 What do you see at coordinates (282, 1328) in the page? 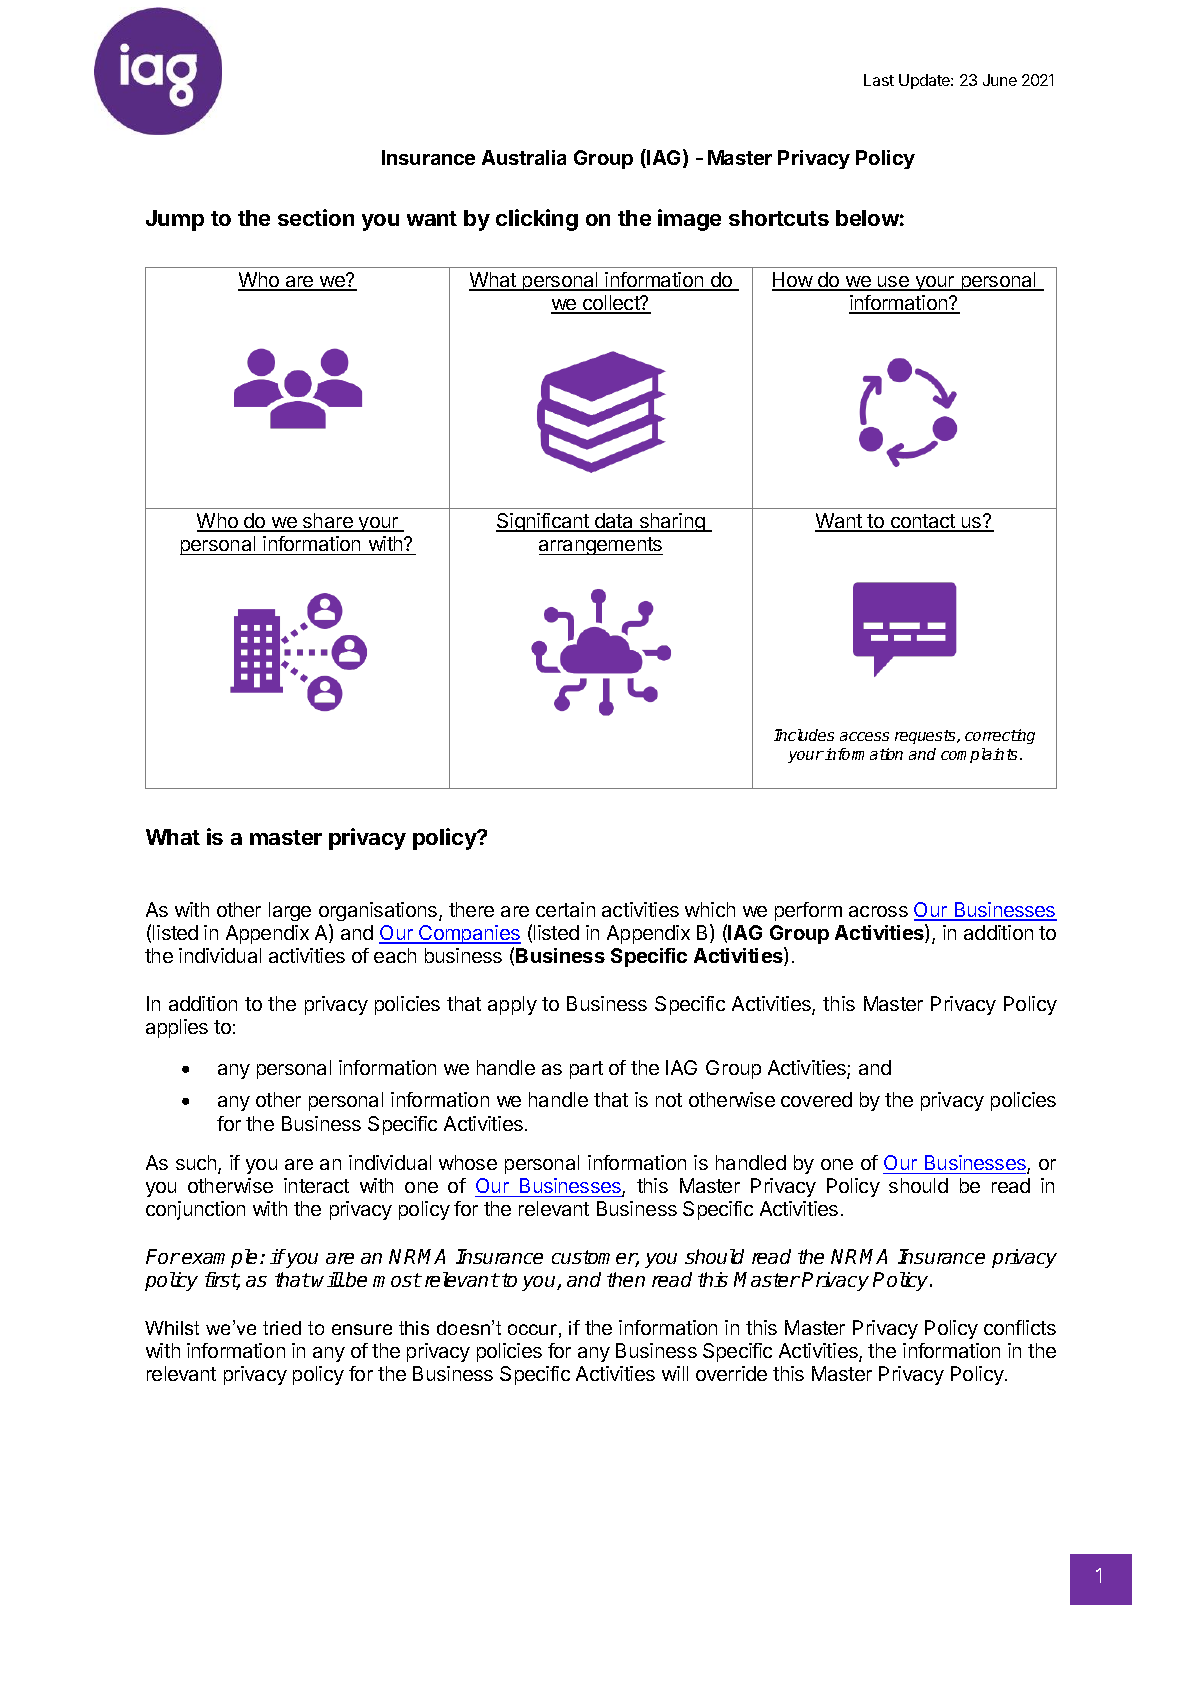
I see `tried` at bounding box center [282, 1328].
